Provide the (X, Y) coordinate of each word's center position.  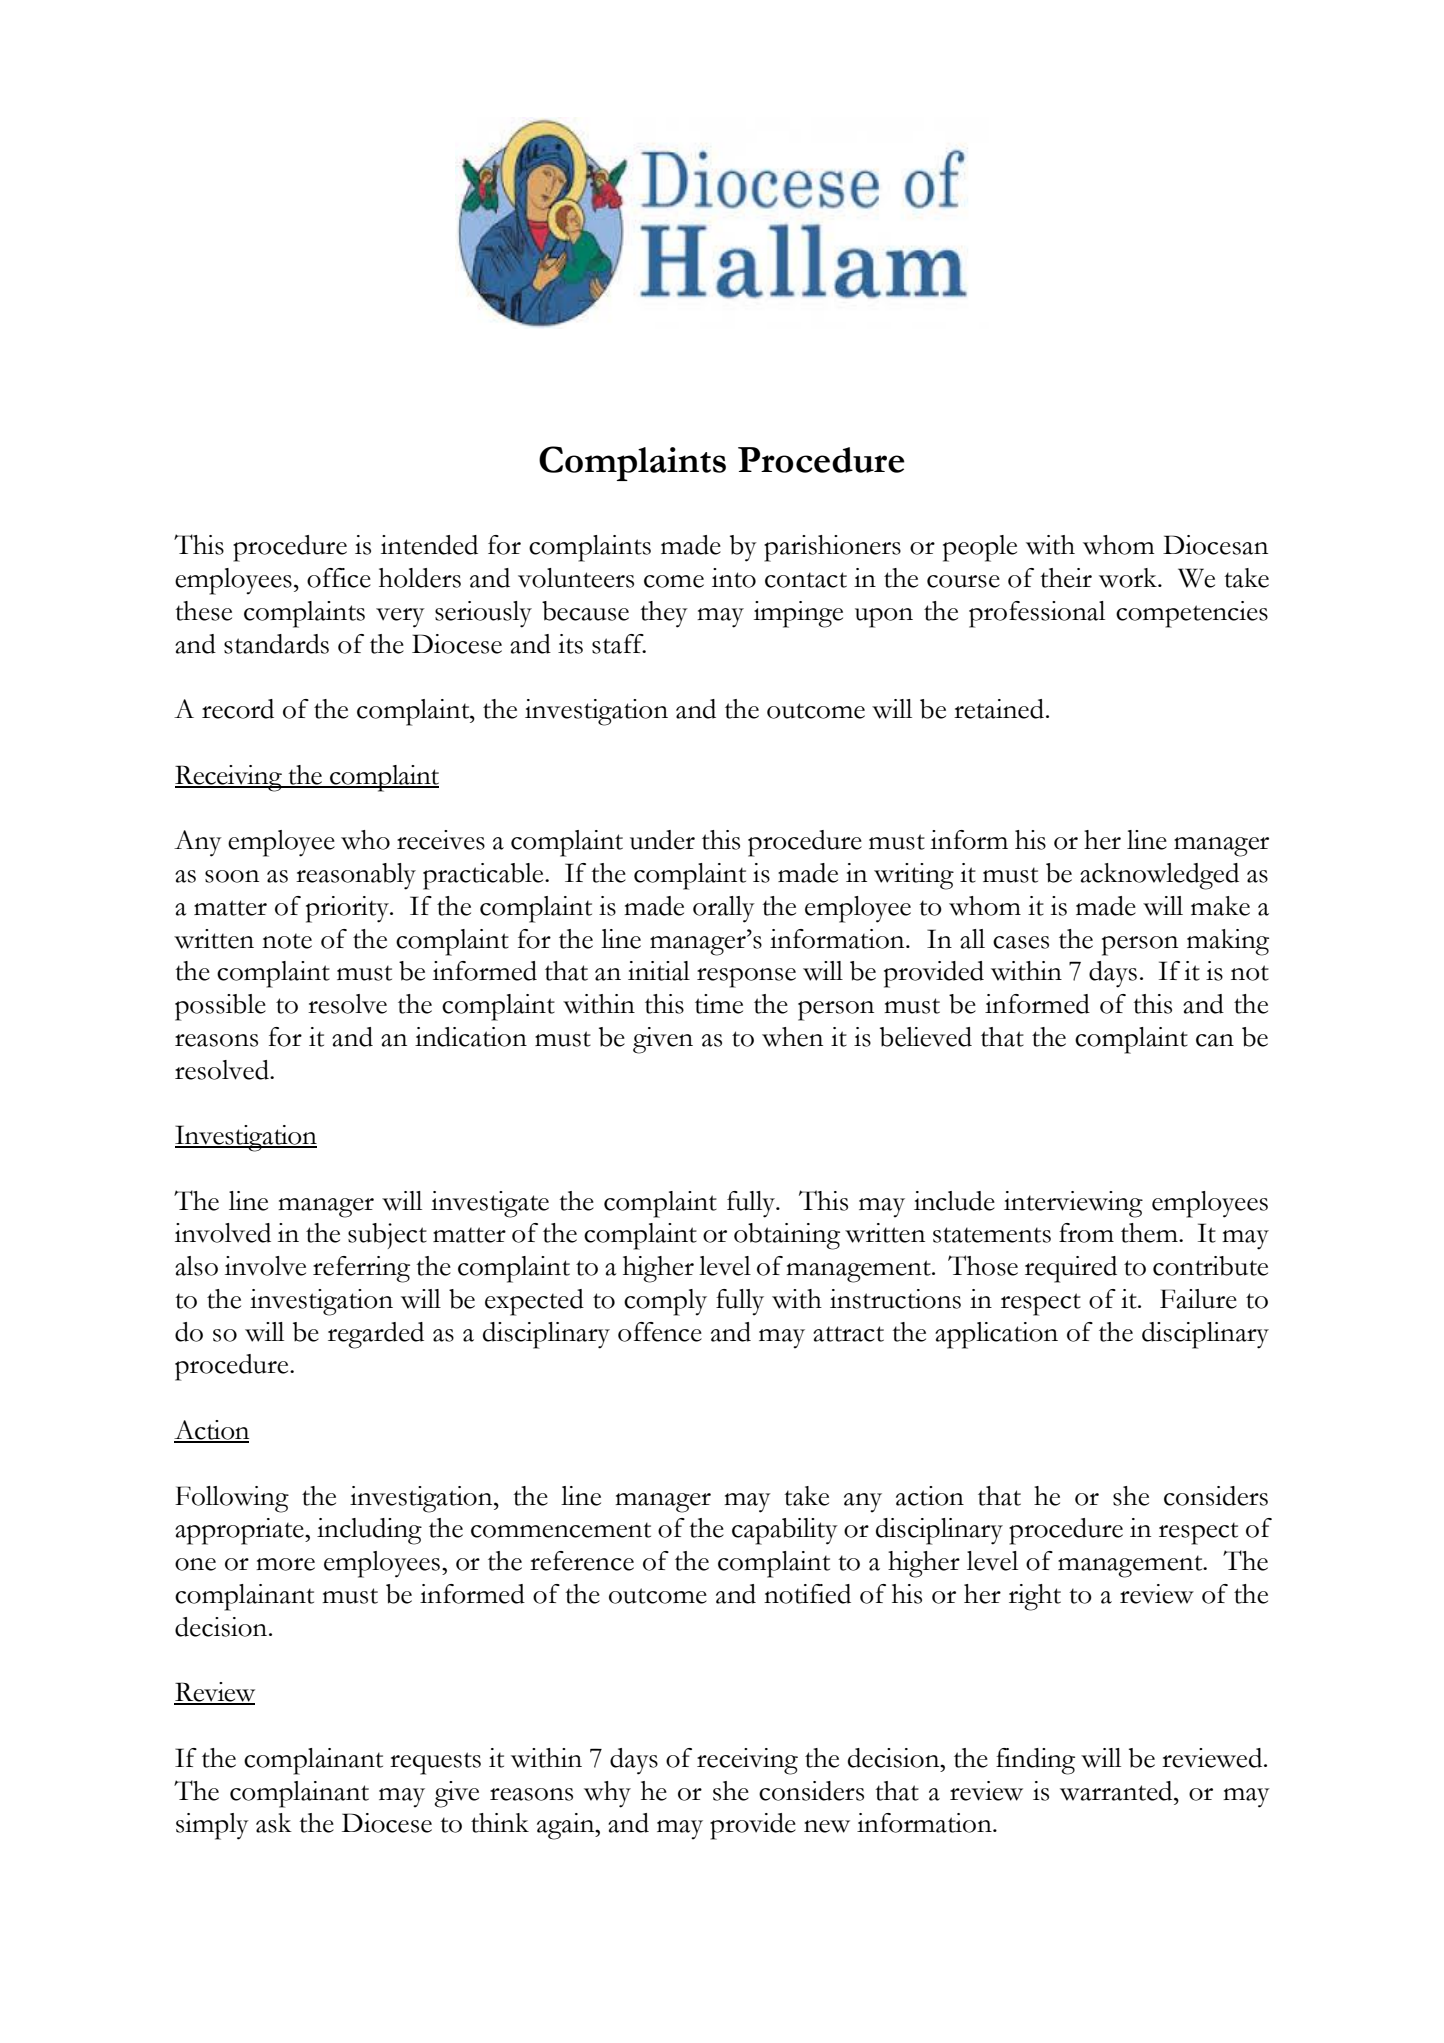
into (734, 578)
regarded (376, 1335)
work (1129, 578)
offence (660, 1332)
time (719, 1004)
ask (274, 1823)
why (607, 1794)
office (339, 578)
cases (1021, 942)
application (996, 1335)
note (287, 941)
